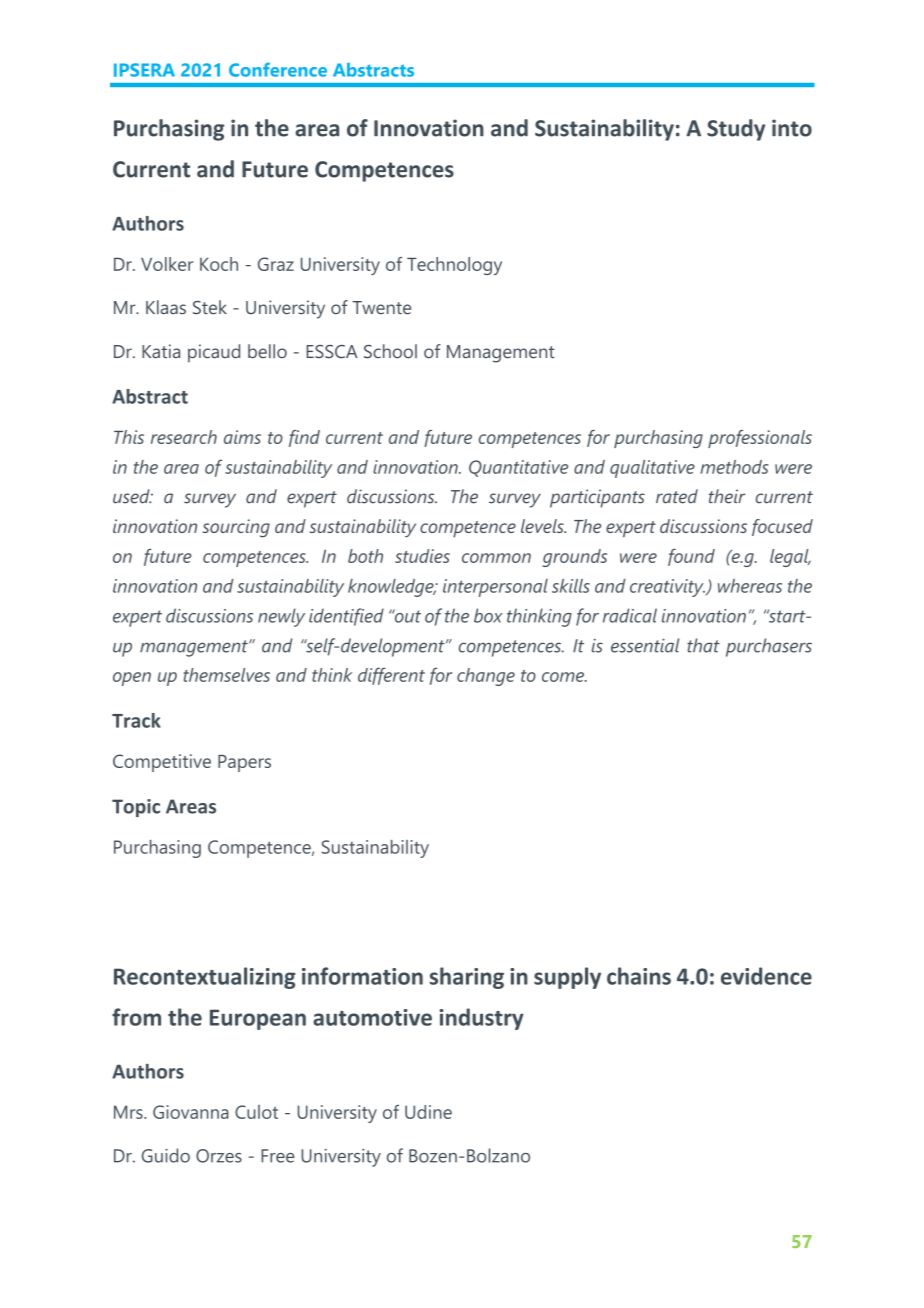 The width and height of the screenshot is (924, 1308). I want to click on that, so click(703, 645).
